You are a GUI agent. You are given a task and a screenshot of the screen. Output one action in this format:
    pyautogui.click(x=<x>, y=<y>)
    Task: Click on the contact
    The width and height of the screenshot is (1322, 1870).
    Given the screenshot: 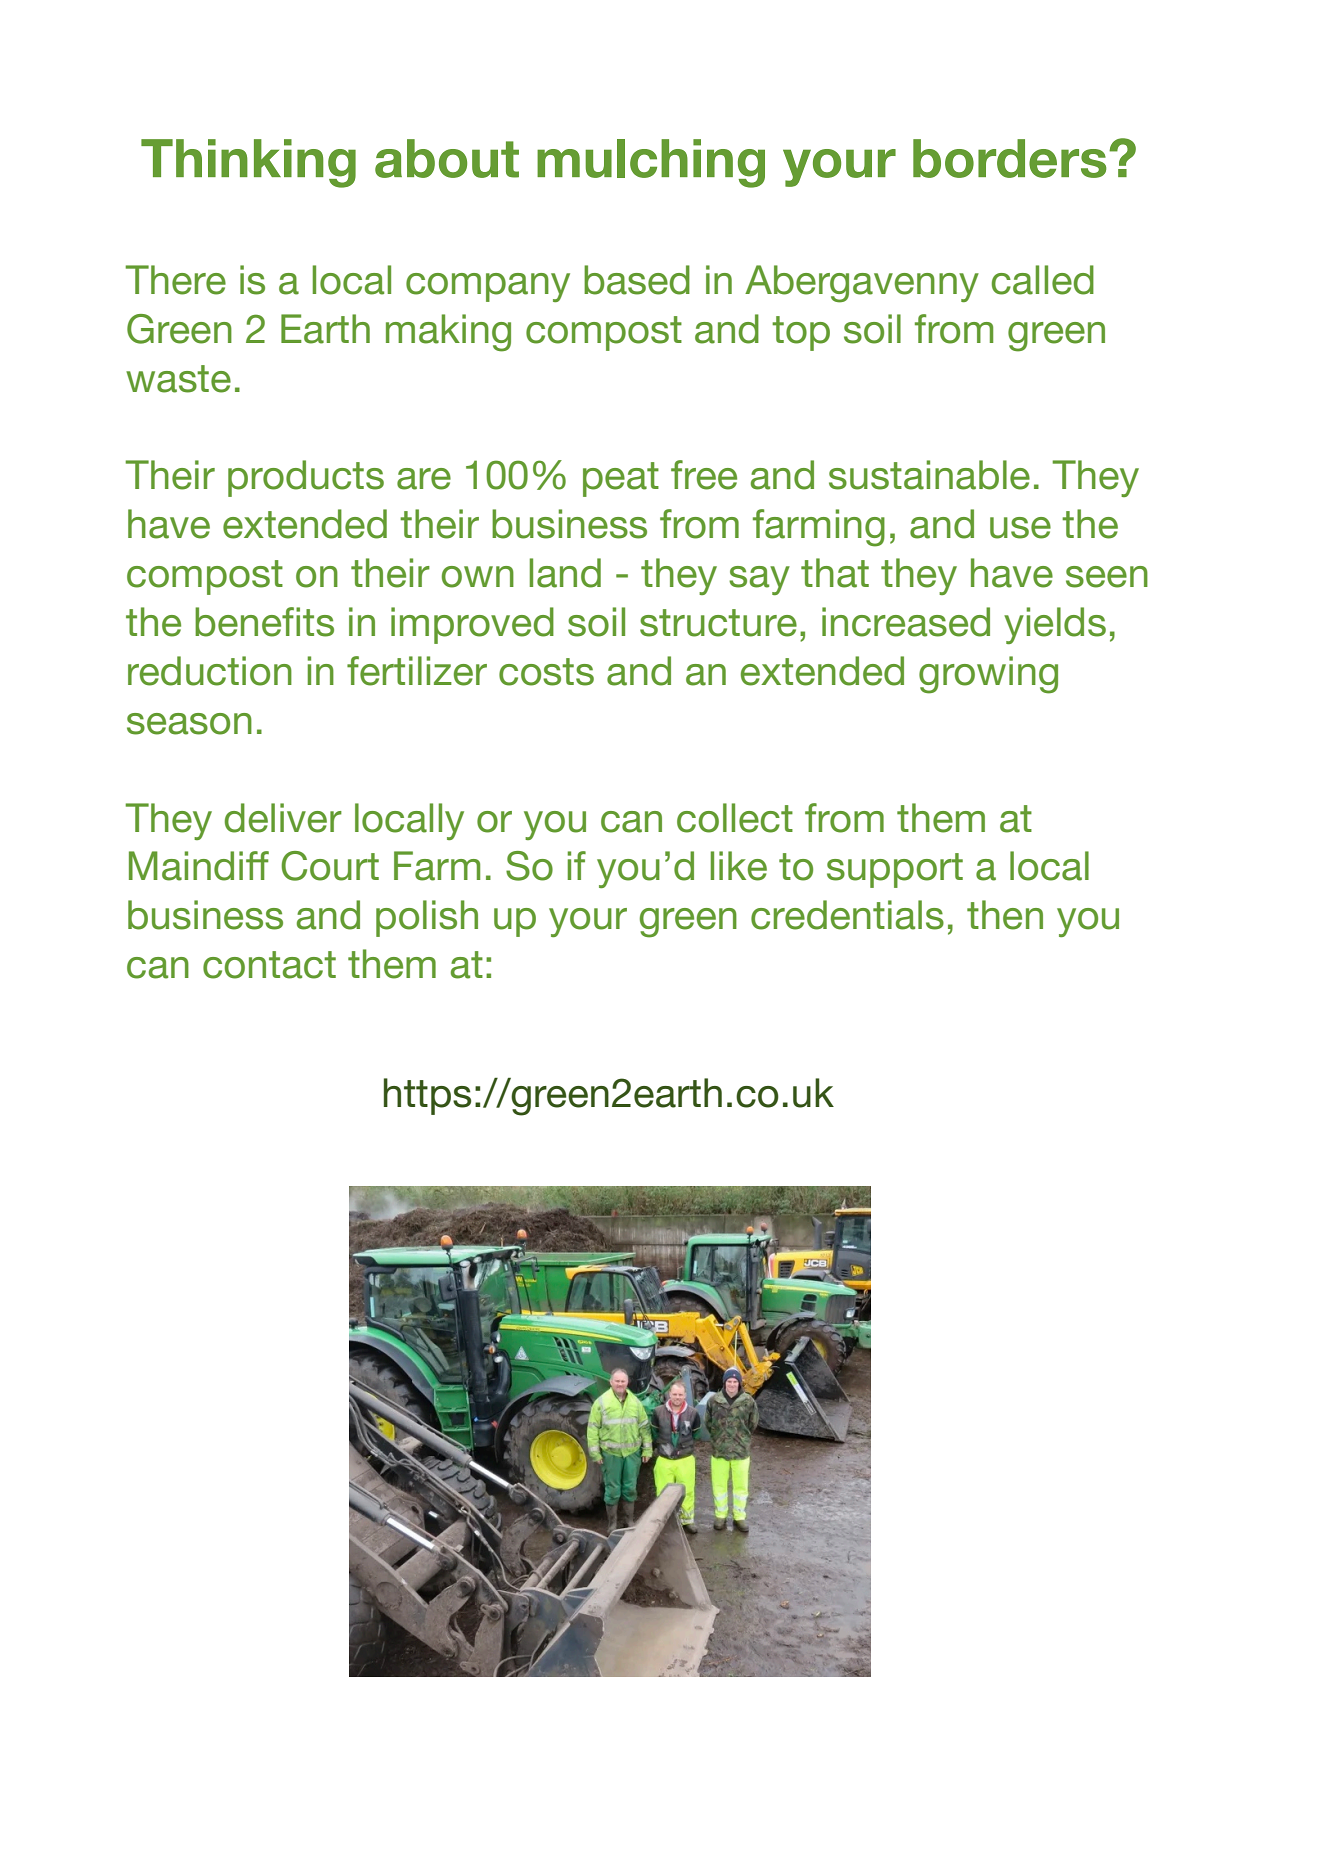 What is the action you would take?
    pyautogui.click(x=269, y=965)
